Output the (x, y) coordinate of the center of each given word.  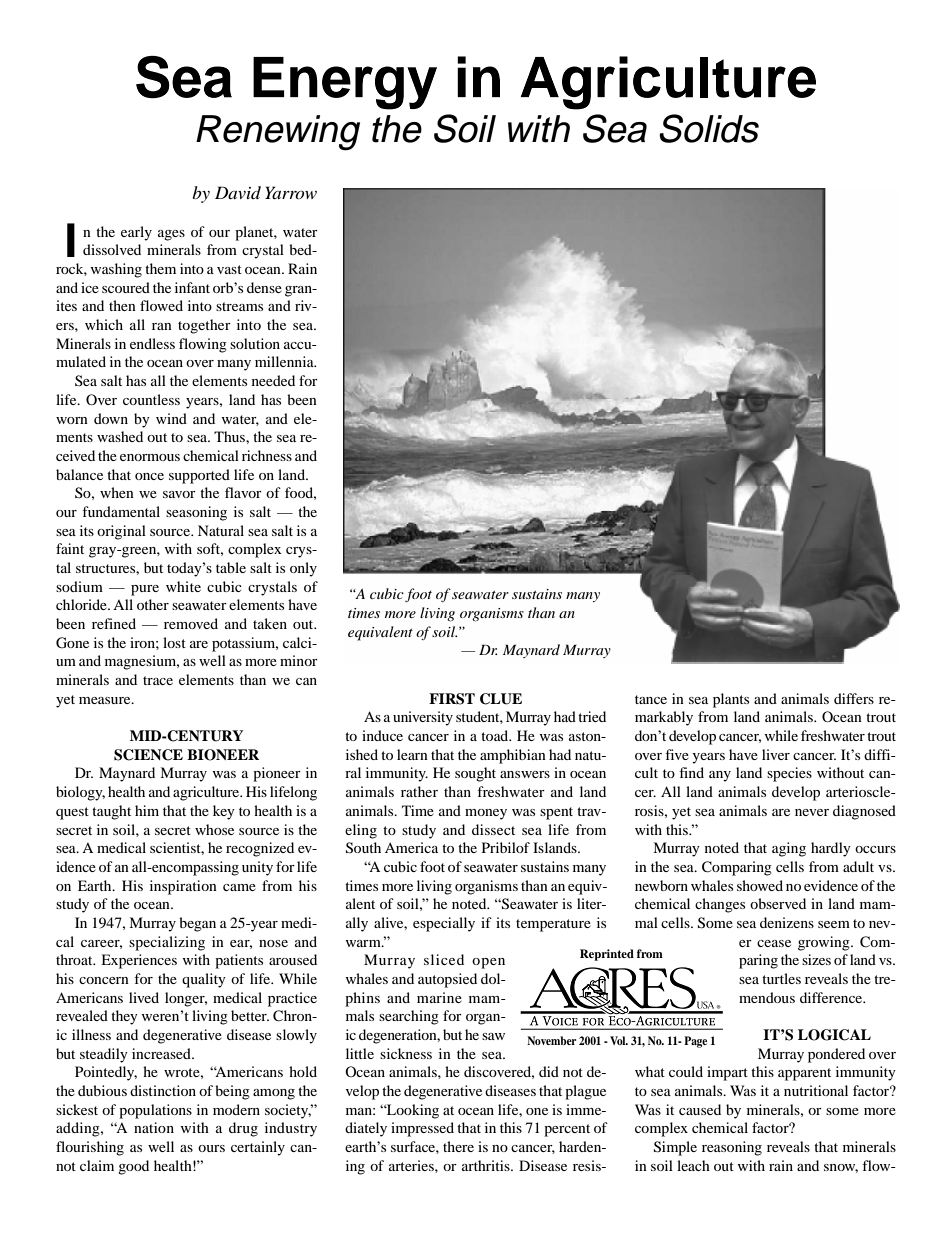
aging (789, 849)
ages (171, 235)
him (147, 810)
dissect (493, 829)
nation (154, 1127)
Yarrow (291, 192)
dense (264, 287)
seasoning (196, 513)
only (303, 569)
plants (731, 700)
